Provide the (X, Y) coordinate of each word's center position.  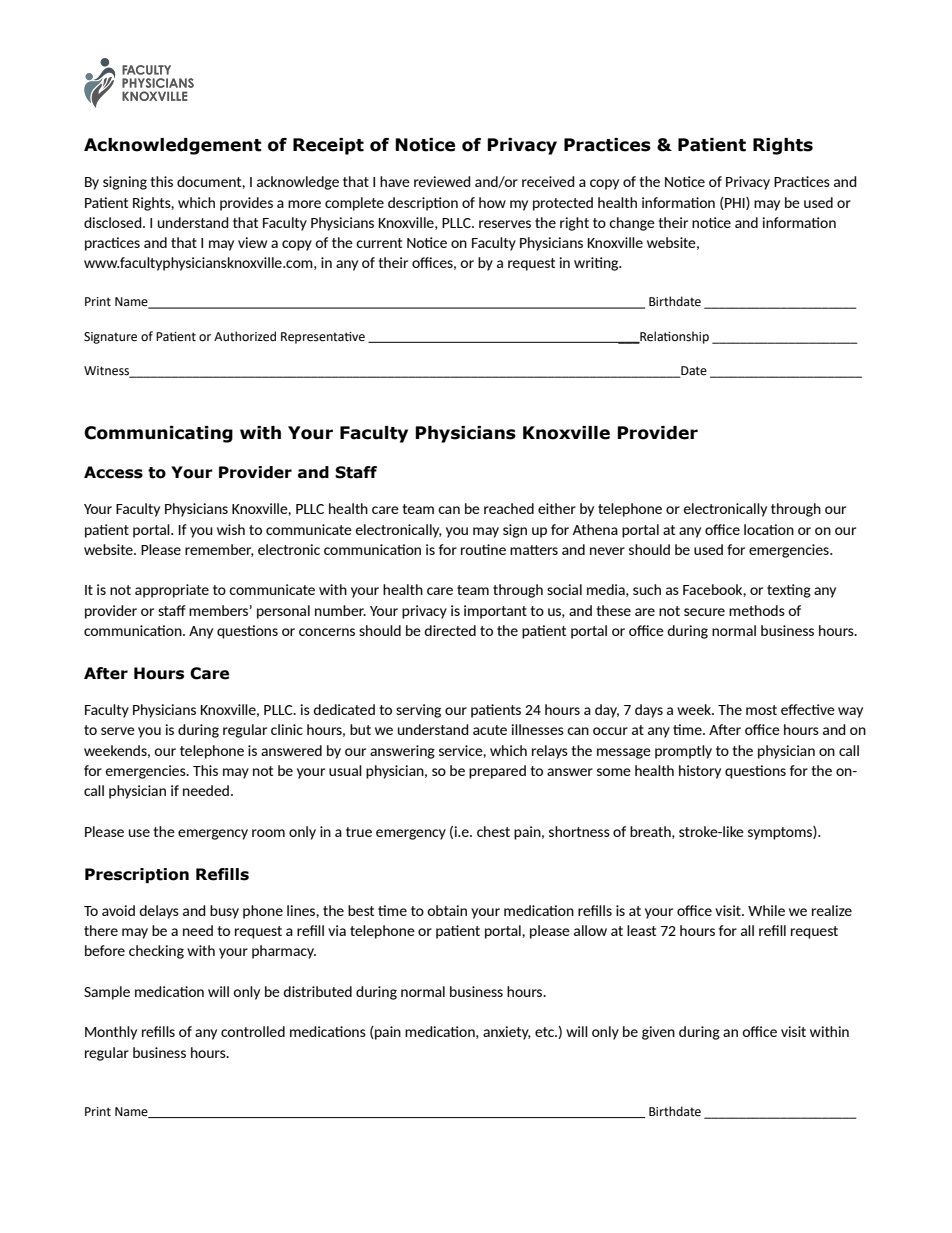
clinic (287, 729)
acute (490, 730)
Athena (595, 529)
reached (509, 508)
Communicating (158, 434)
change (632, 224)
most (761, 710)
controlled (253, 1031)
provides (246, 204)
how (492, 202)
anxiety (507, 1033)
